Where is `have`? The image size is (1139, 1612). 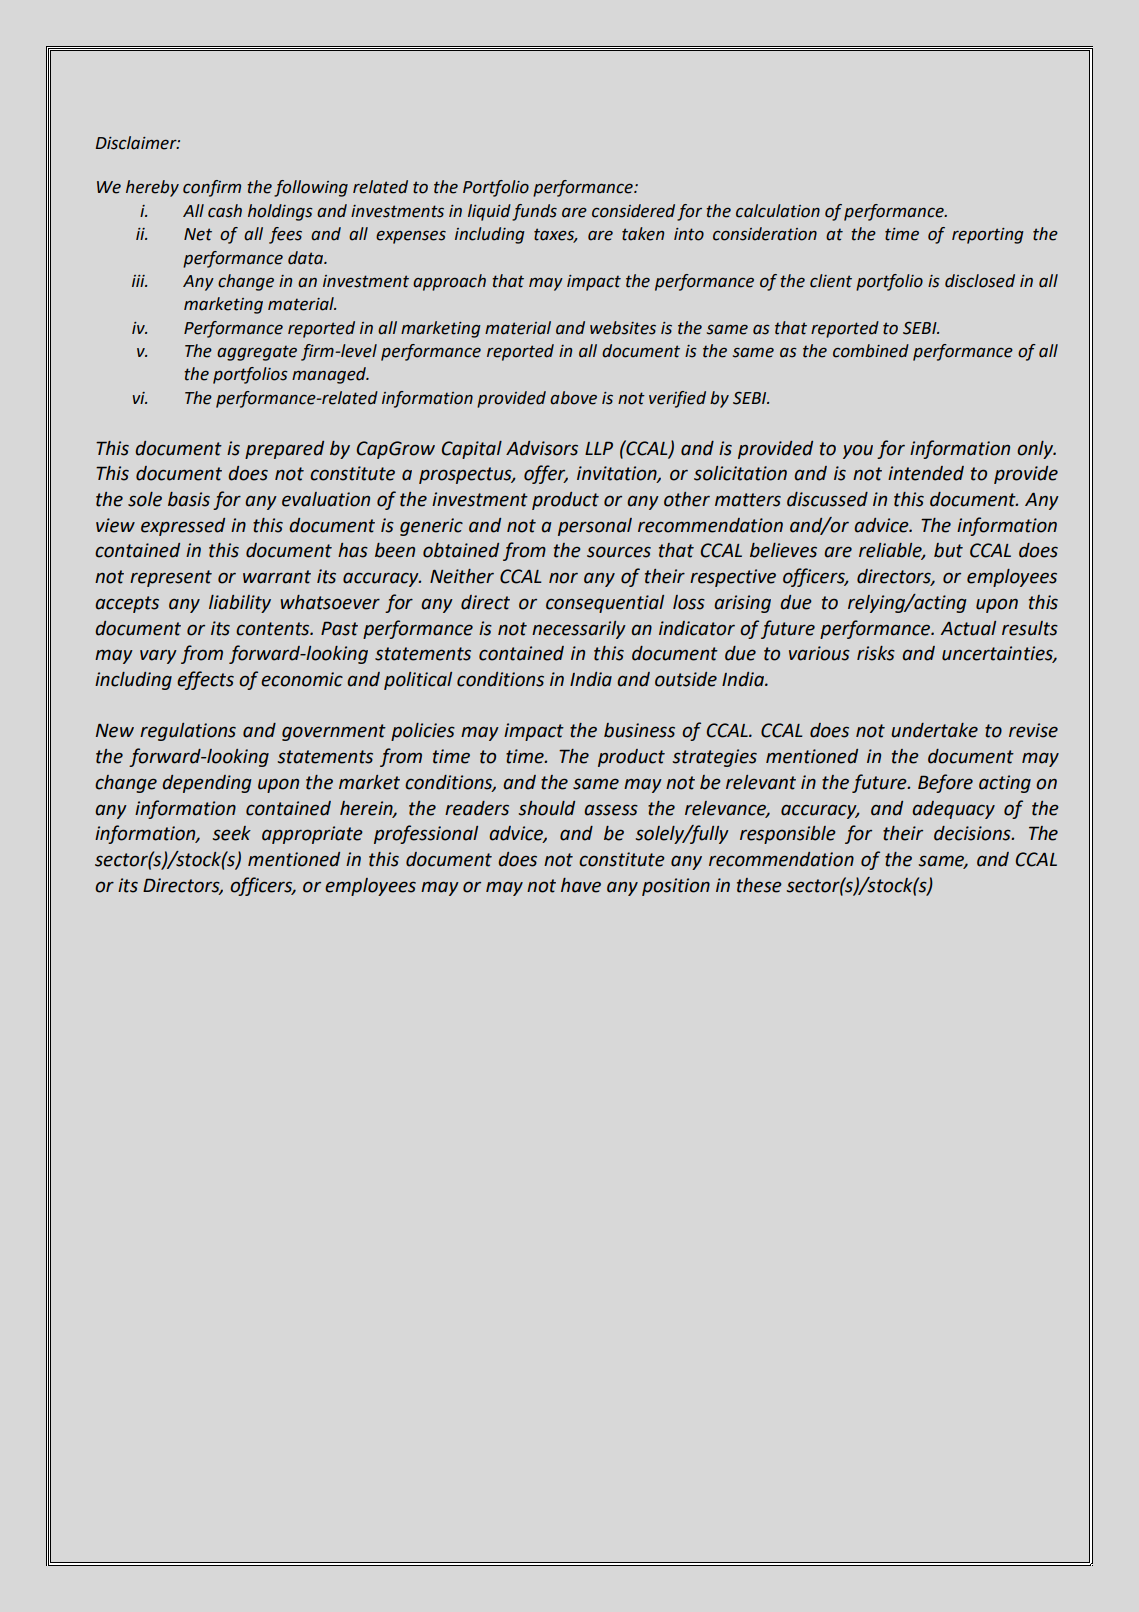
have is located at coordinates (581, 885).
